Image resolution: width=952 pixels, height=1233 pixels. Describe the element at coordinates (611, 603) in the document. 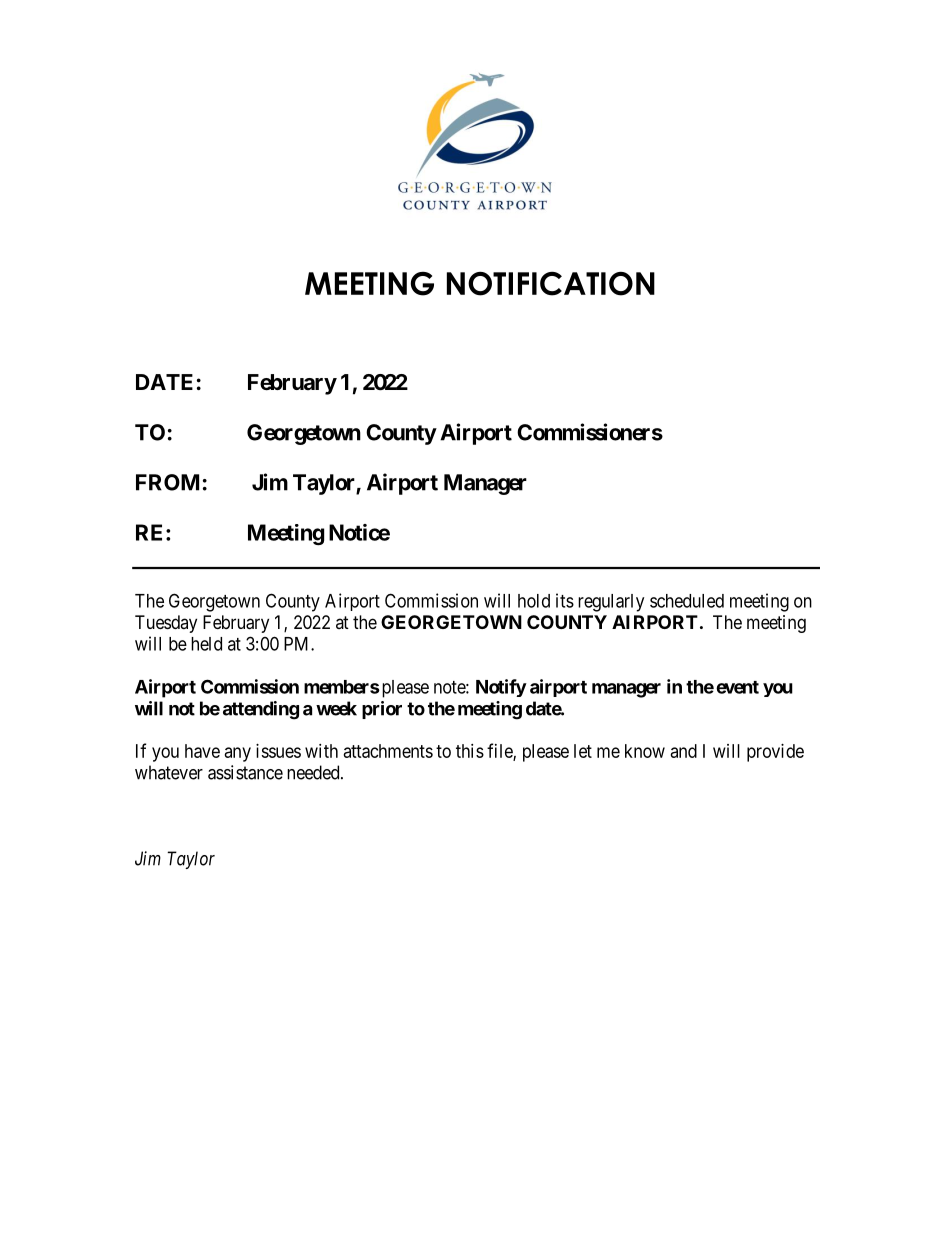

I see `regularly` at that location.
